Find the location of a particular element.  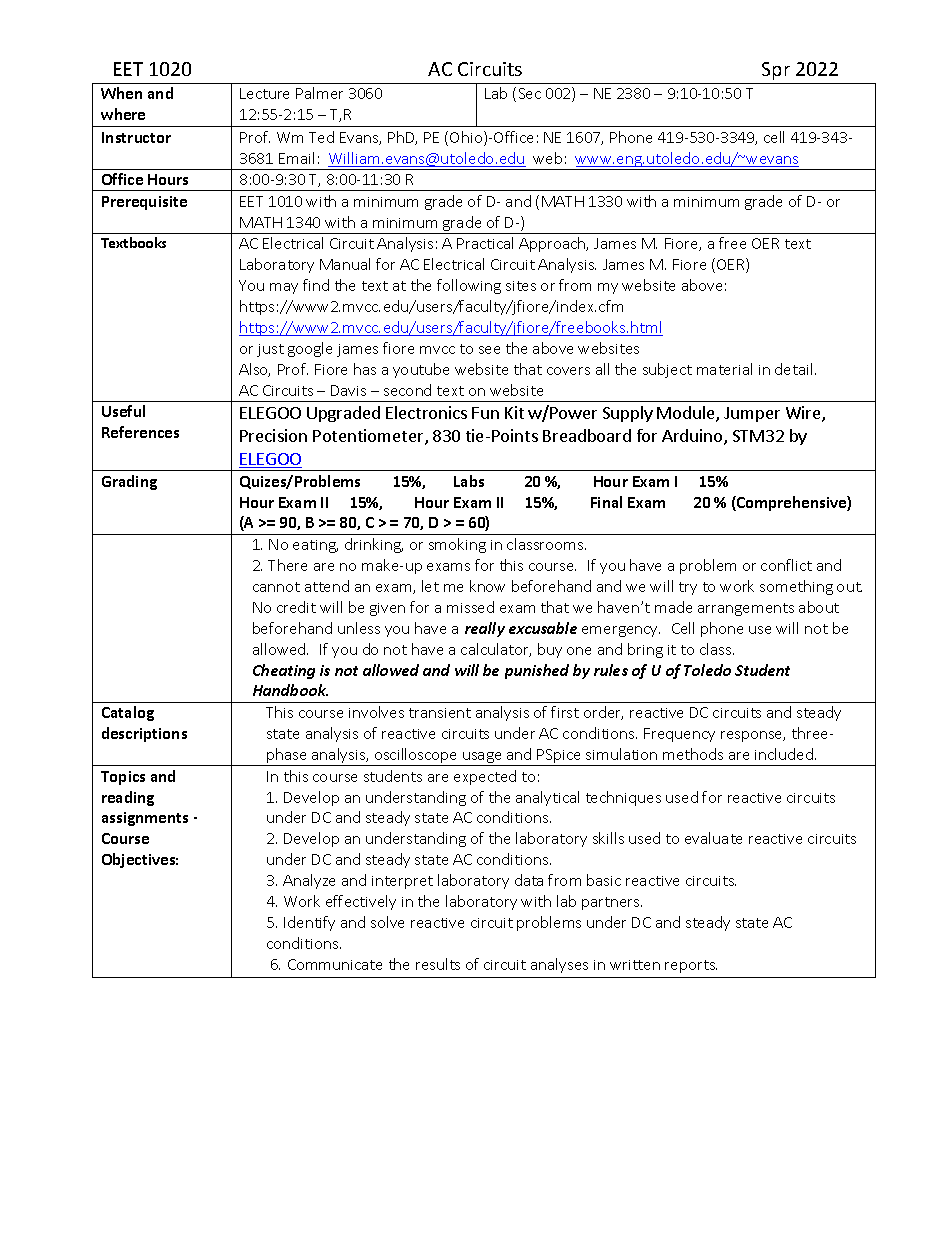

smoking is located at coordinates (457, 545).
